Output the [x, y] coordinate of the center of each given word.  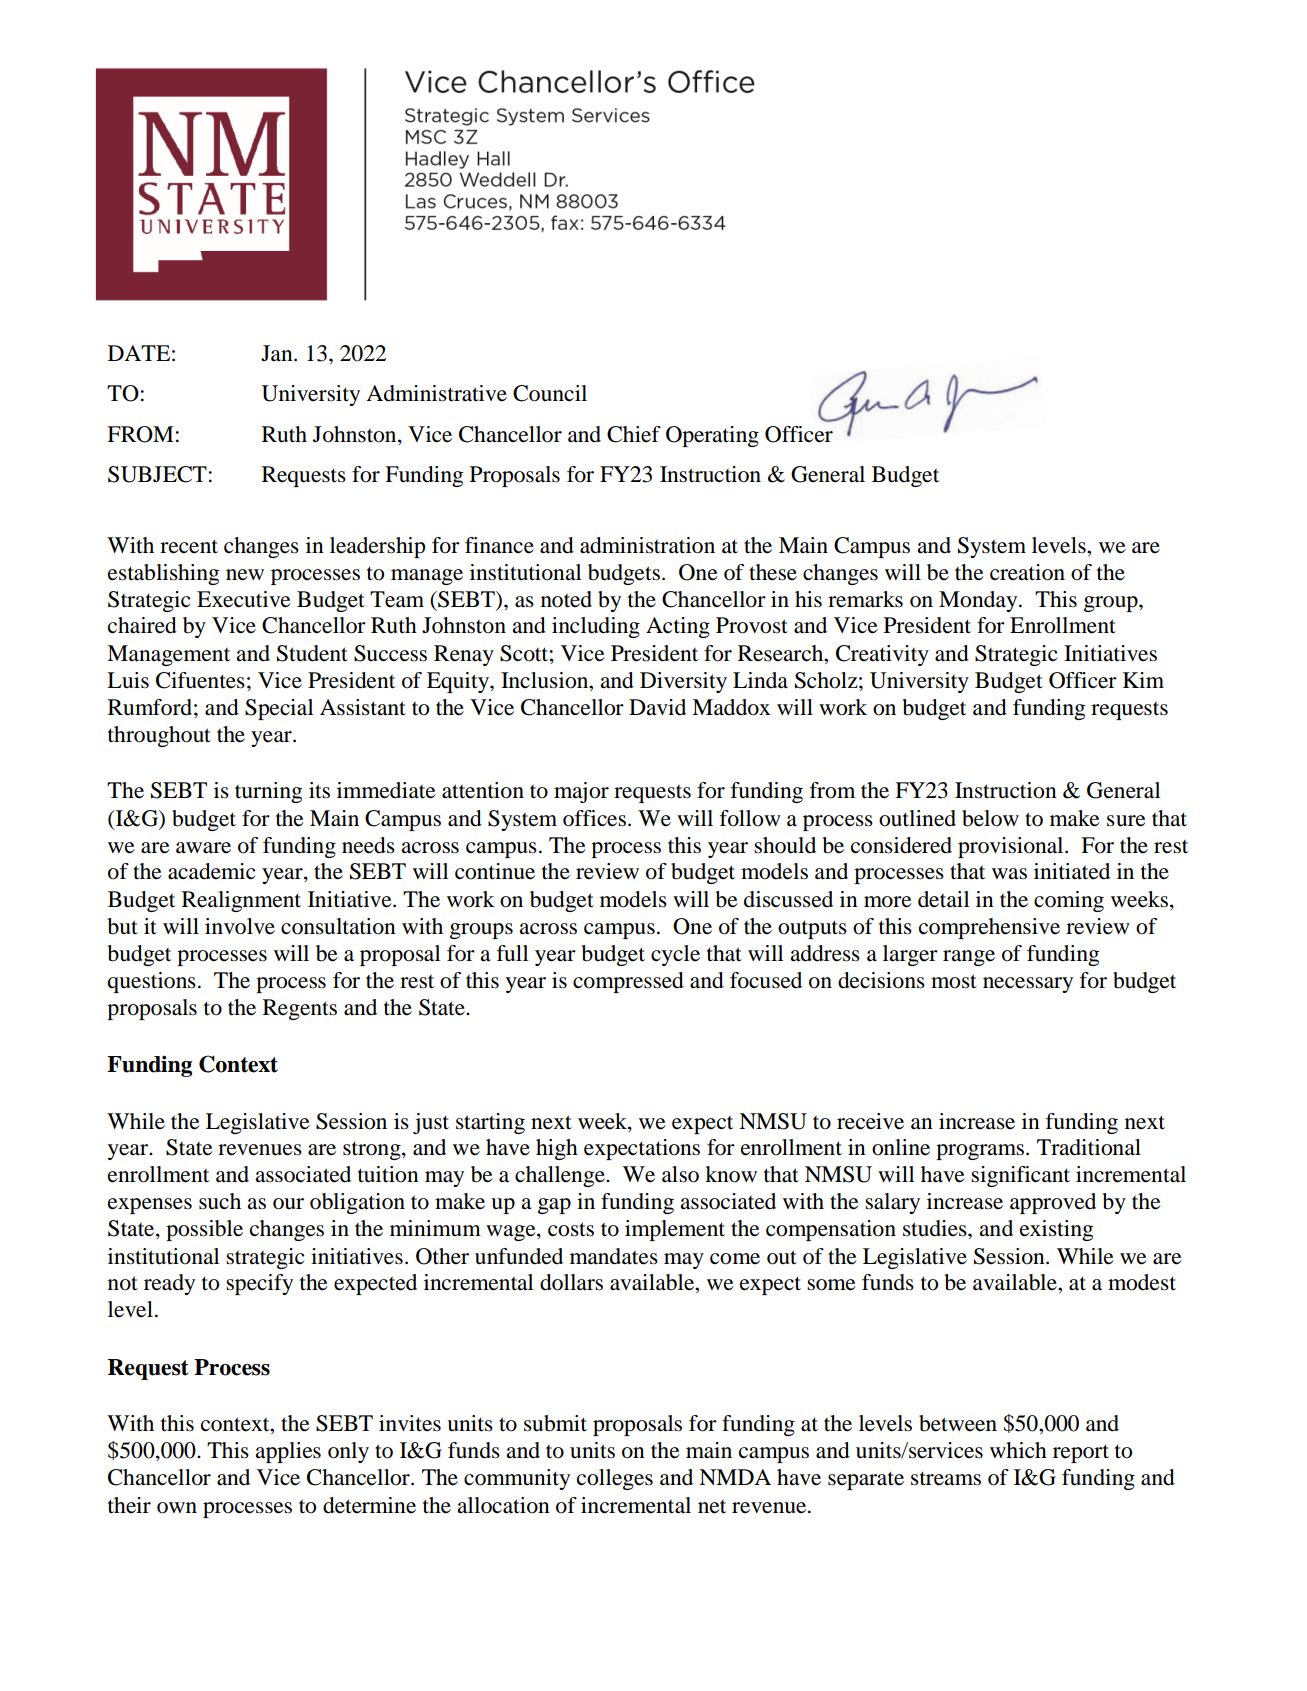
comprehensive [989, 928]
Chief [634, 434]
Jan [278, 353]
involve [240, 926]
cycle [675, 955]
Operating [712, 436]
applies [288, 1452]
